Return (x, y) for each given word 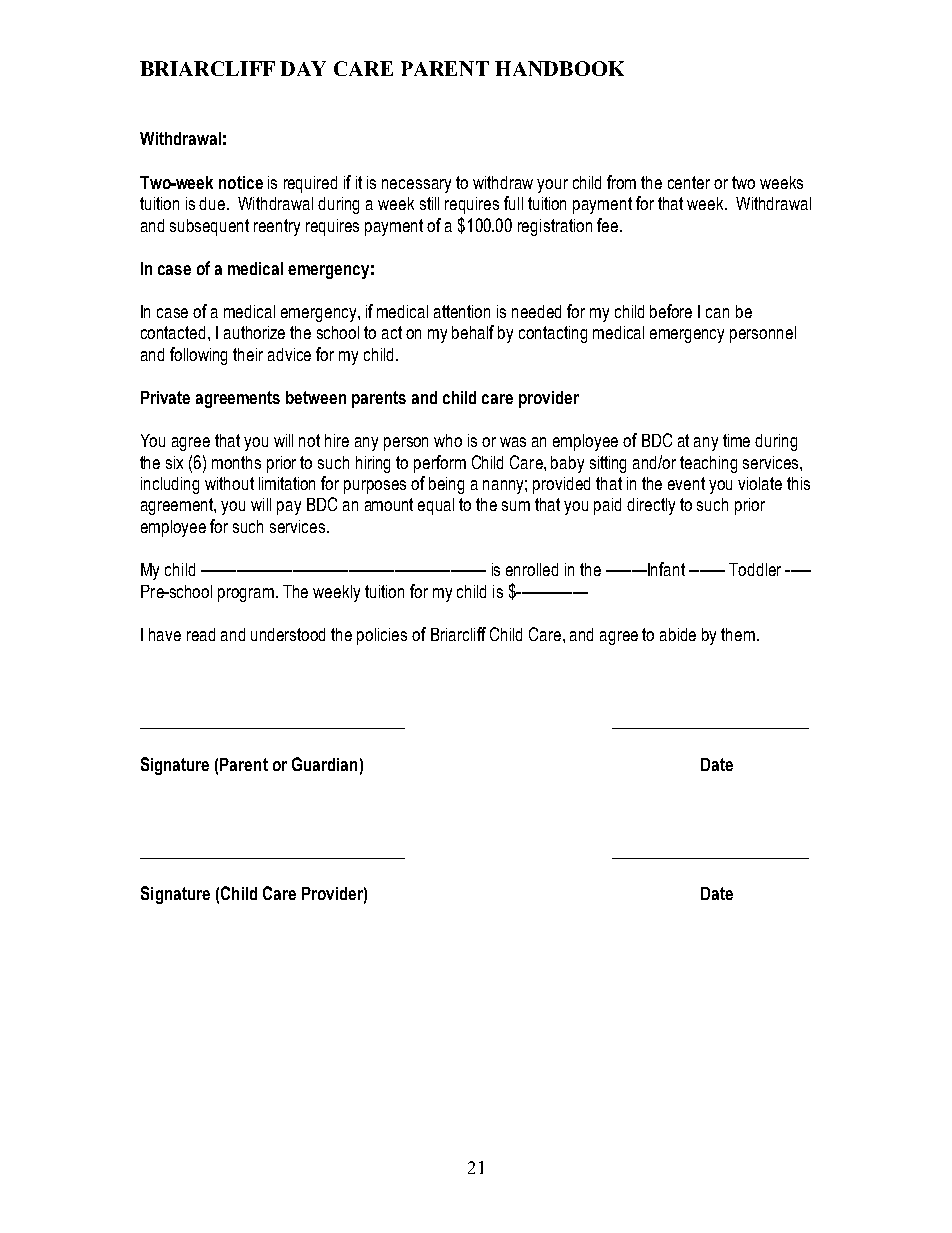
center (689, 182)
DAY (303, 68)
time (736, 440)
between (316, 397)
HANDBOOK (559, 68)
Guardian (324, 764)
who (448, 440)
